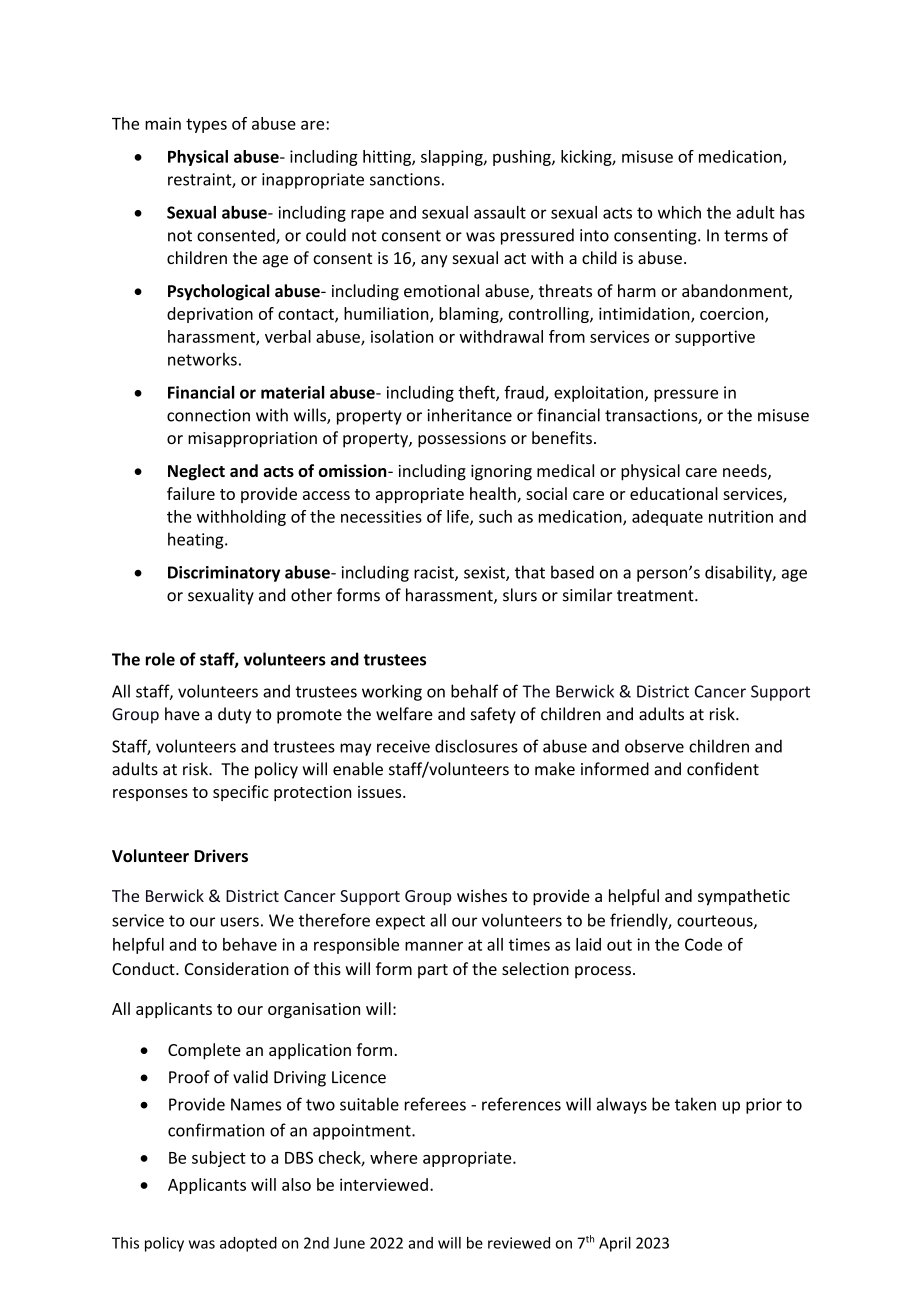 Image resolution: width=924 pixels, height=1308 pixels. What do you see at coordinates (741, 516) in the screenshot?
I see `nutrition` at bounding box center [741, 516].
